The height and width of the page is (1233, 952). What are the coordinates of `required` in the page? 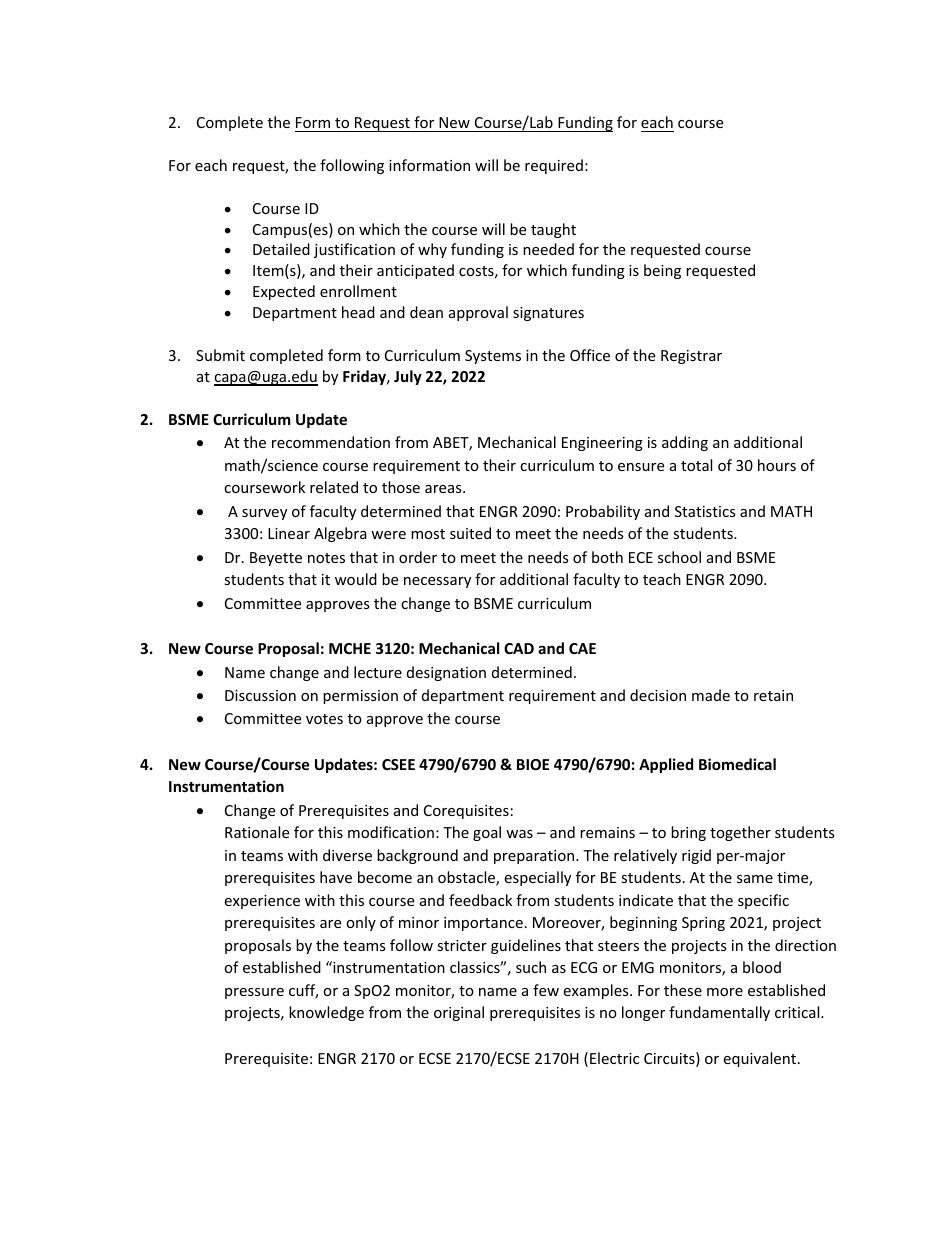 It's located at (554, 166).
